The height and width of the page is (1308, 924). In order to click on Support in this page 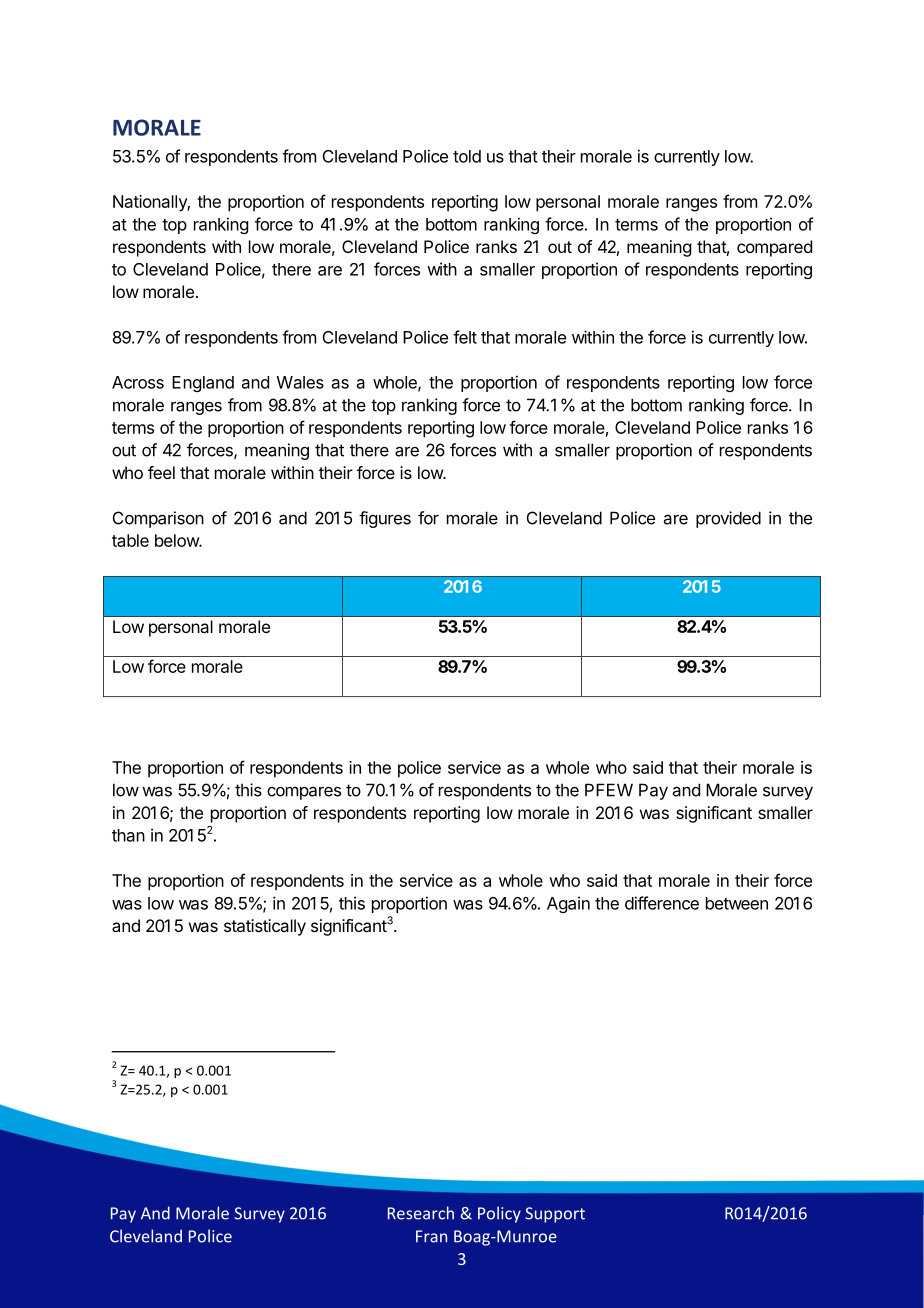, I will do `click(555, 1215)`.
